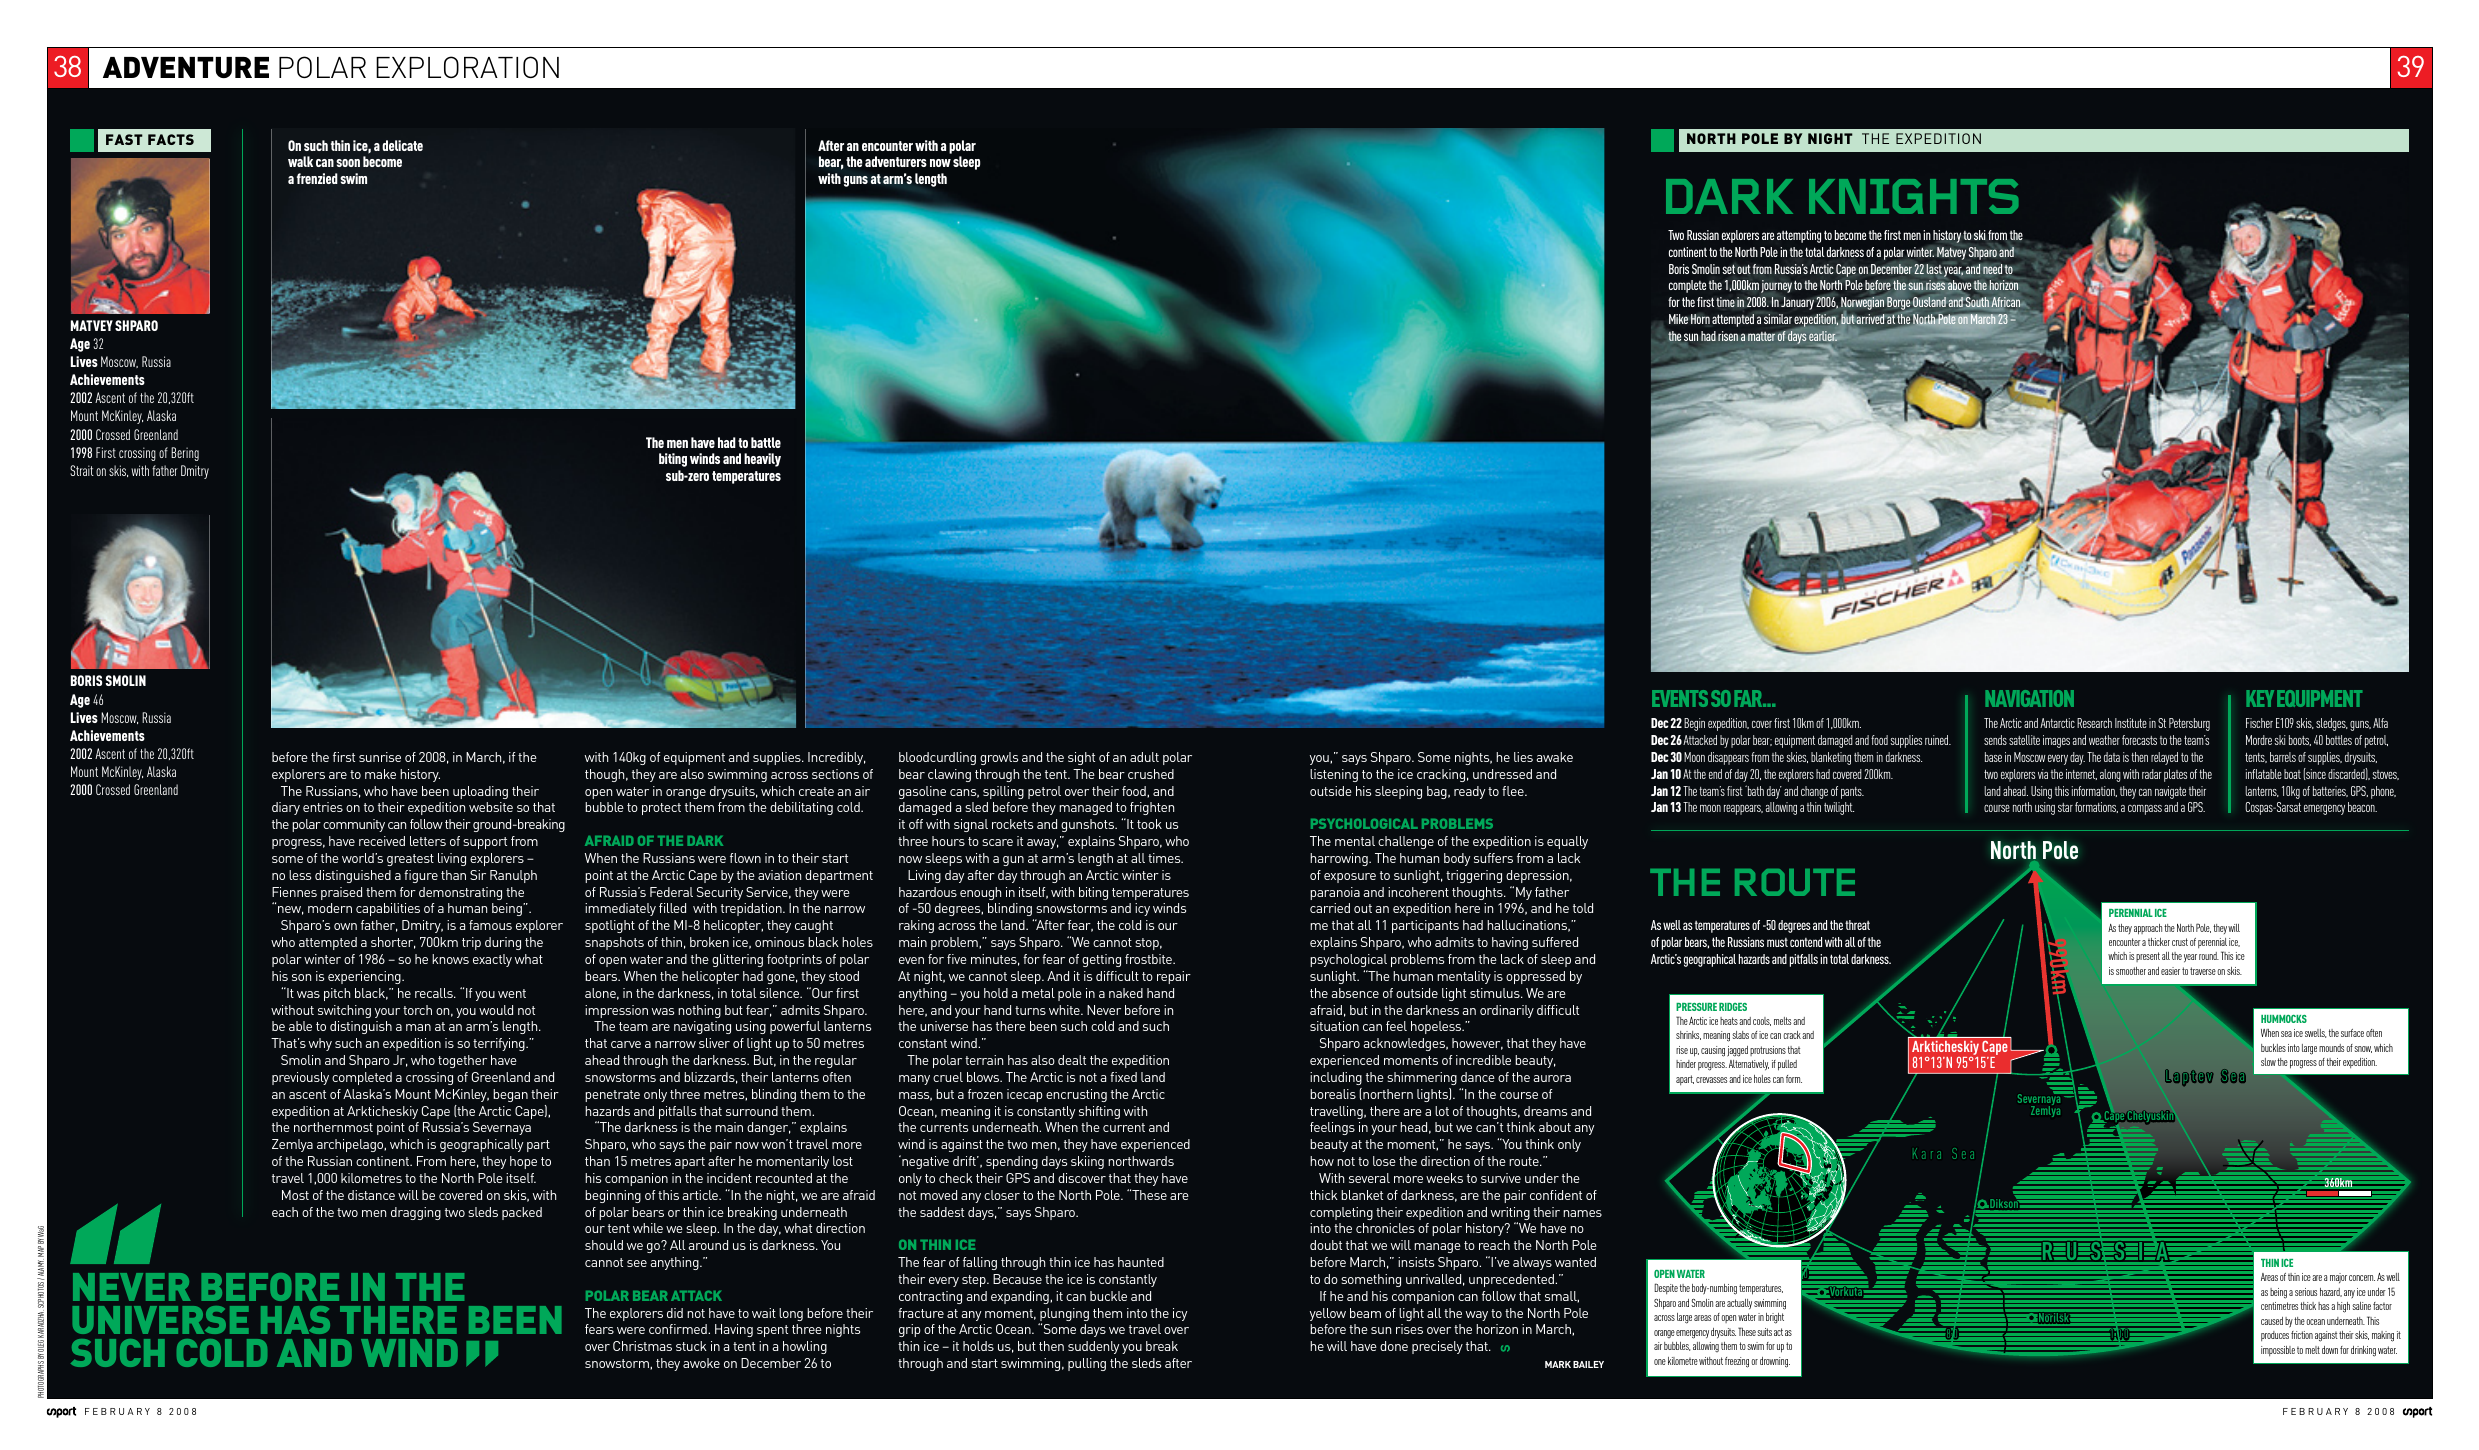  Describe the element at coordinates (2268, 1062) in the screenshot. I see `slow` at that location.
